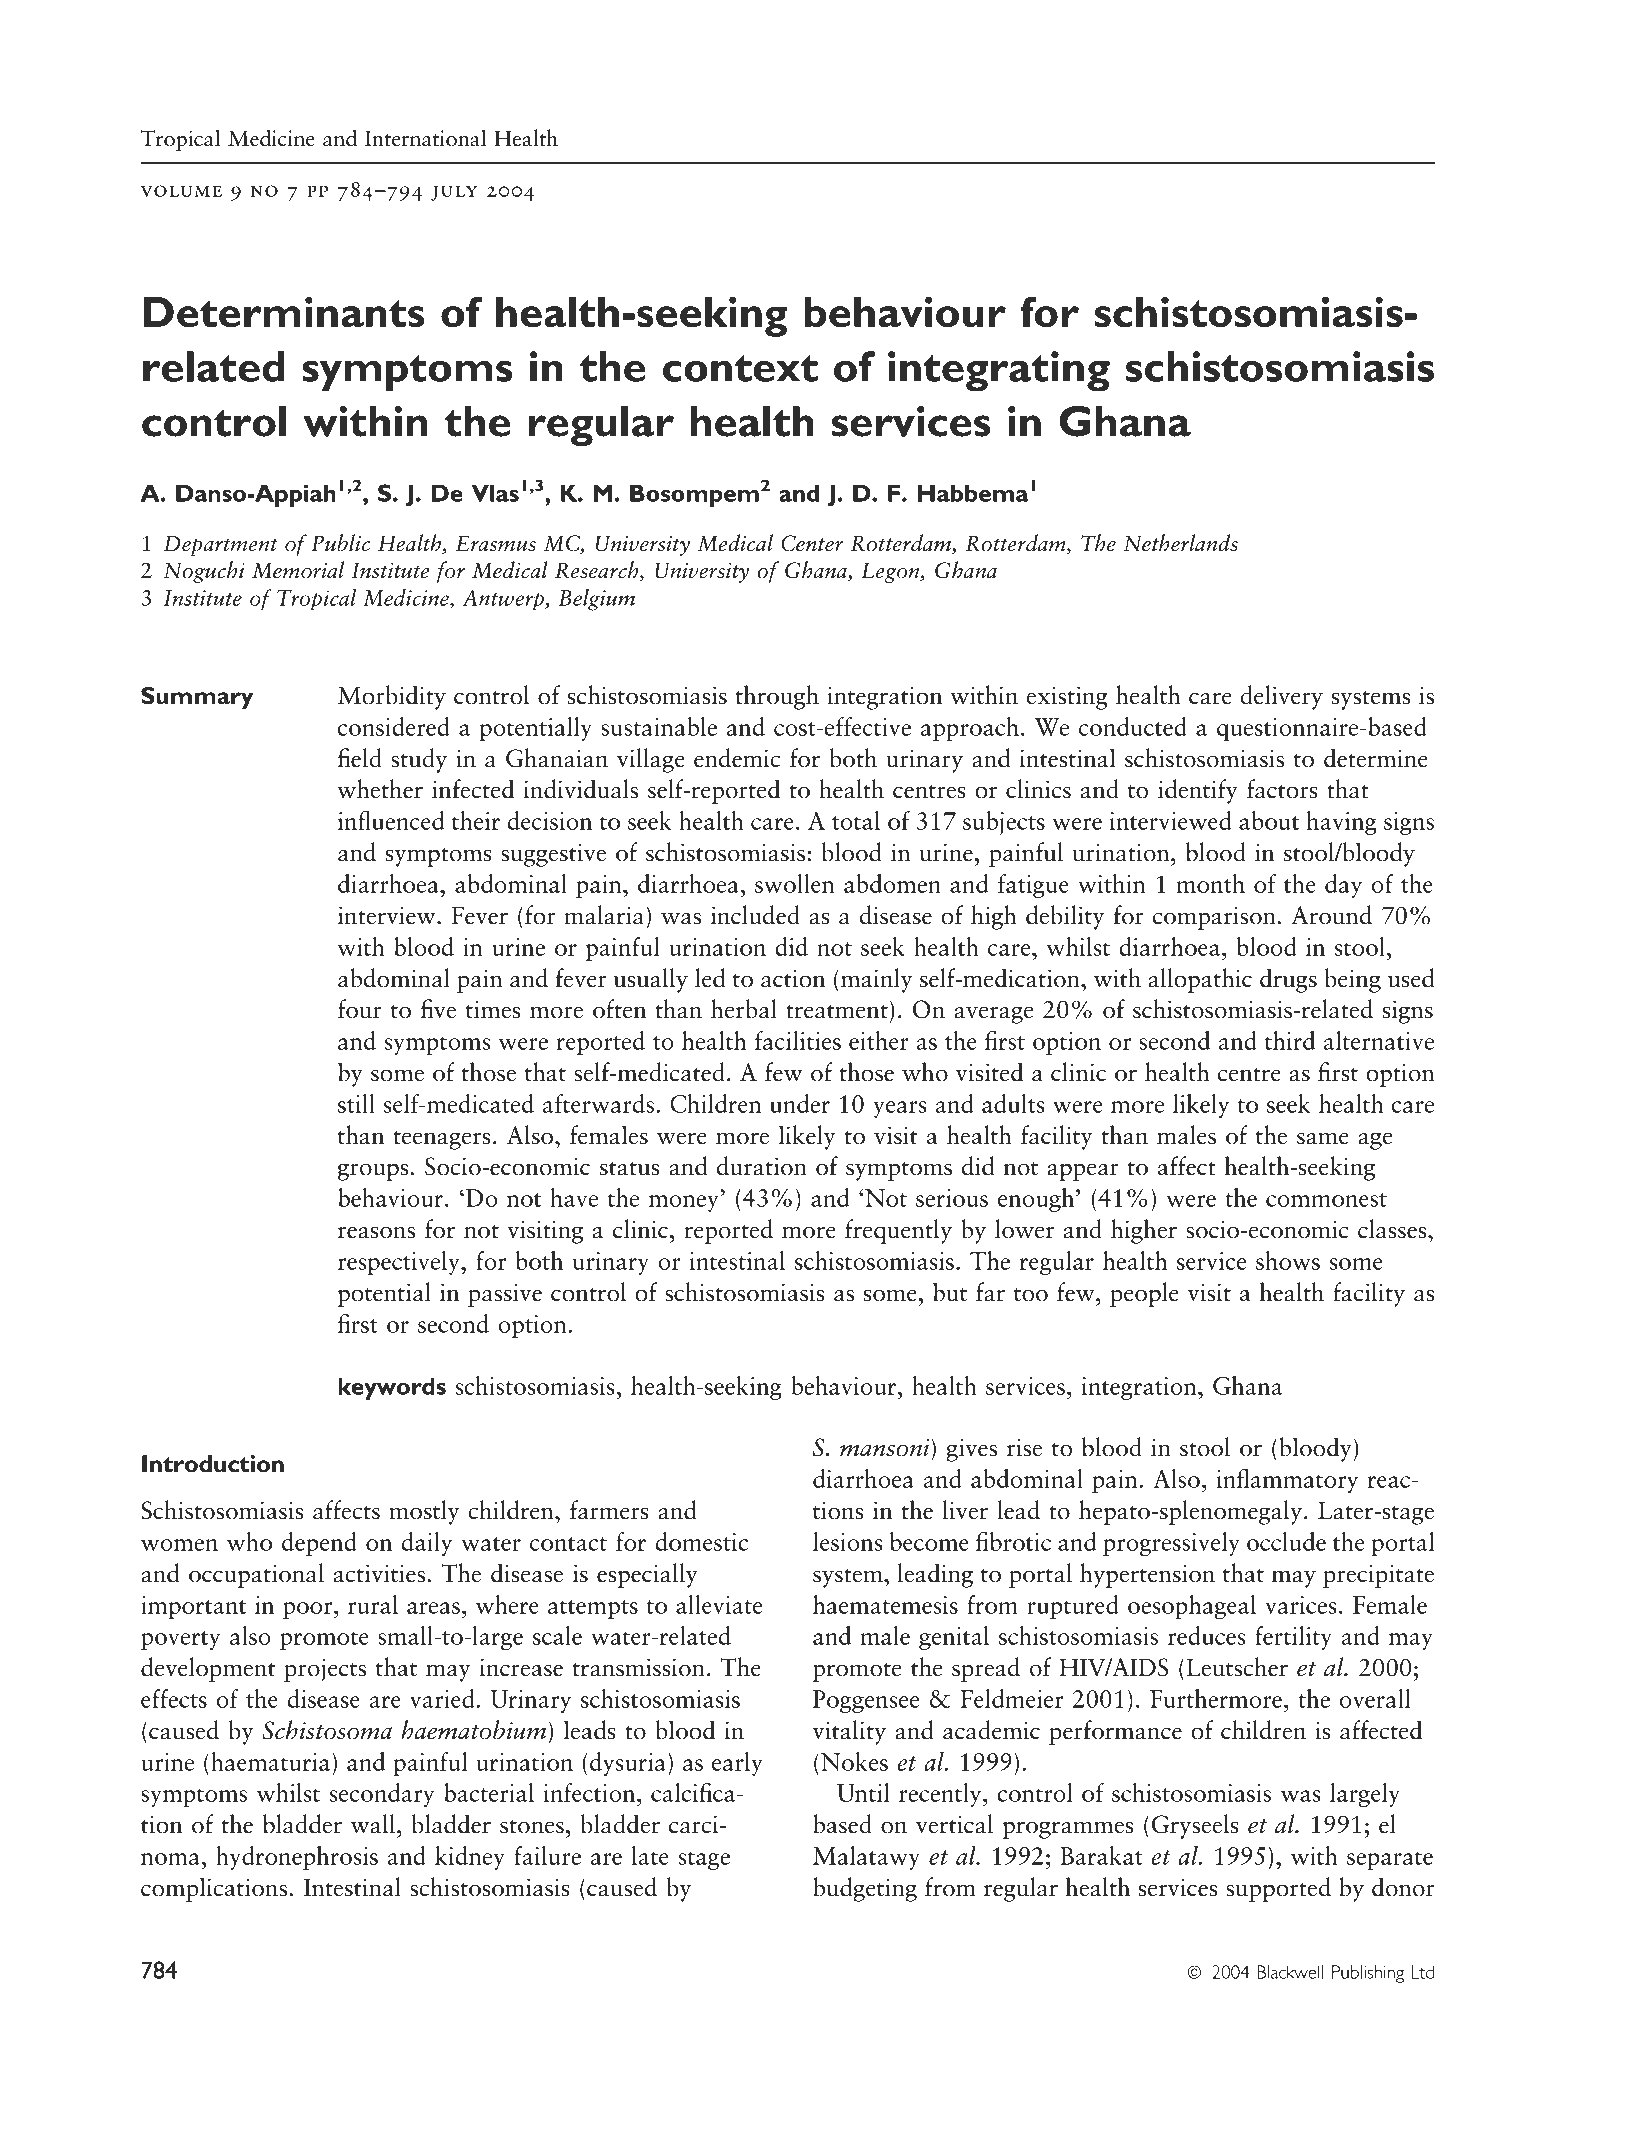 Image resolution: width=1631 pixels, height=2144 pixels. Describe the element at coordinates (1278, 1889) in the screenshot. I see `supported` at that location.
